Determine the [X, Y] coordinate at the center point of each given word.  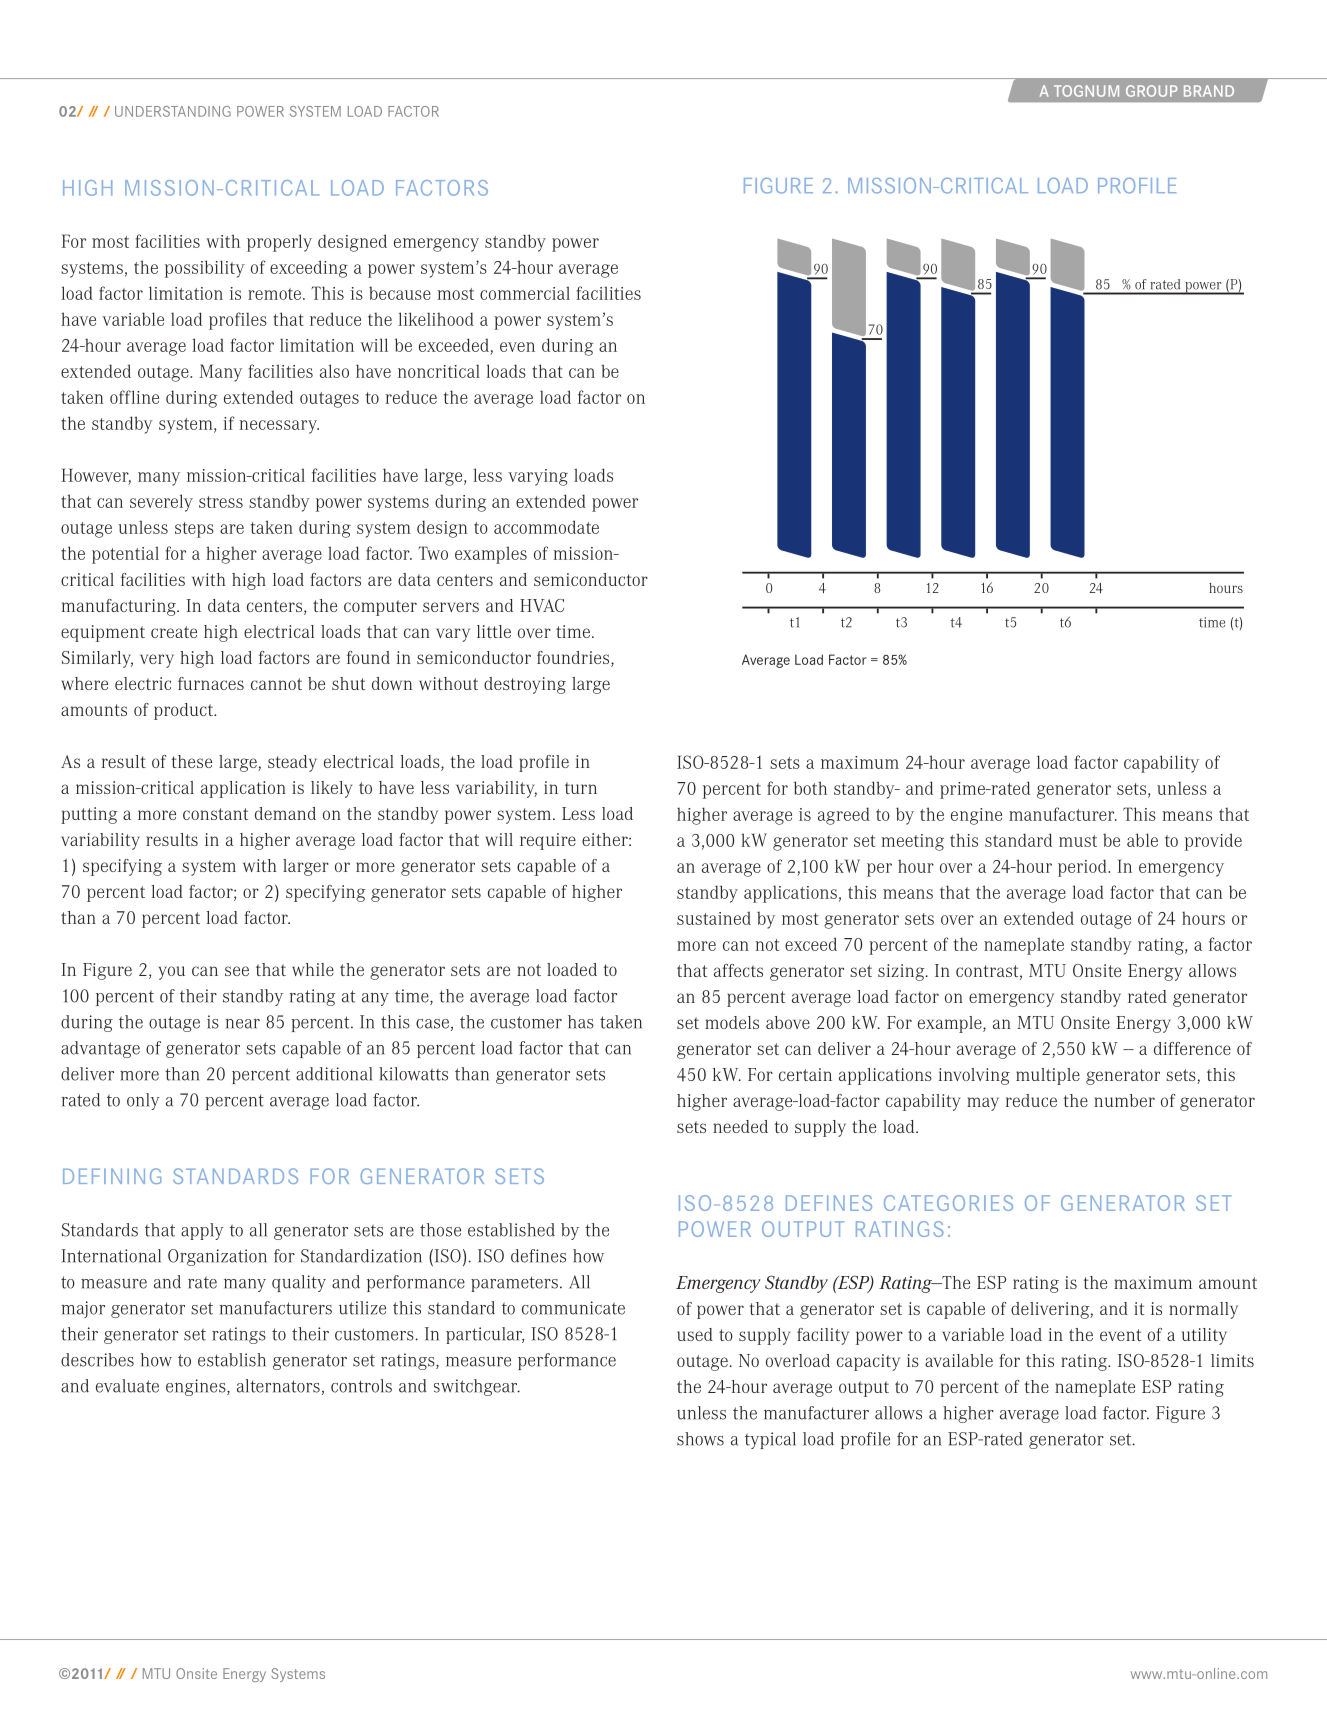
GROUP [1152, 91]
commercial [525, 293]
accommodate [546, 527]
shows [700, 1439]
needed [740, 1126]
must [1078, 841]
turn [581, 788]
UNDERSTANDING [173, 111]
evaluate [127, 1386]
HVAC [542, 605]
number [1124, 1100]
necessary [279, 427]
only [143, 1101]
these [192, 761]
